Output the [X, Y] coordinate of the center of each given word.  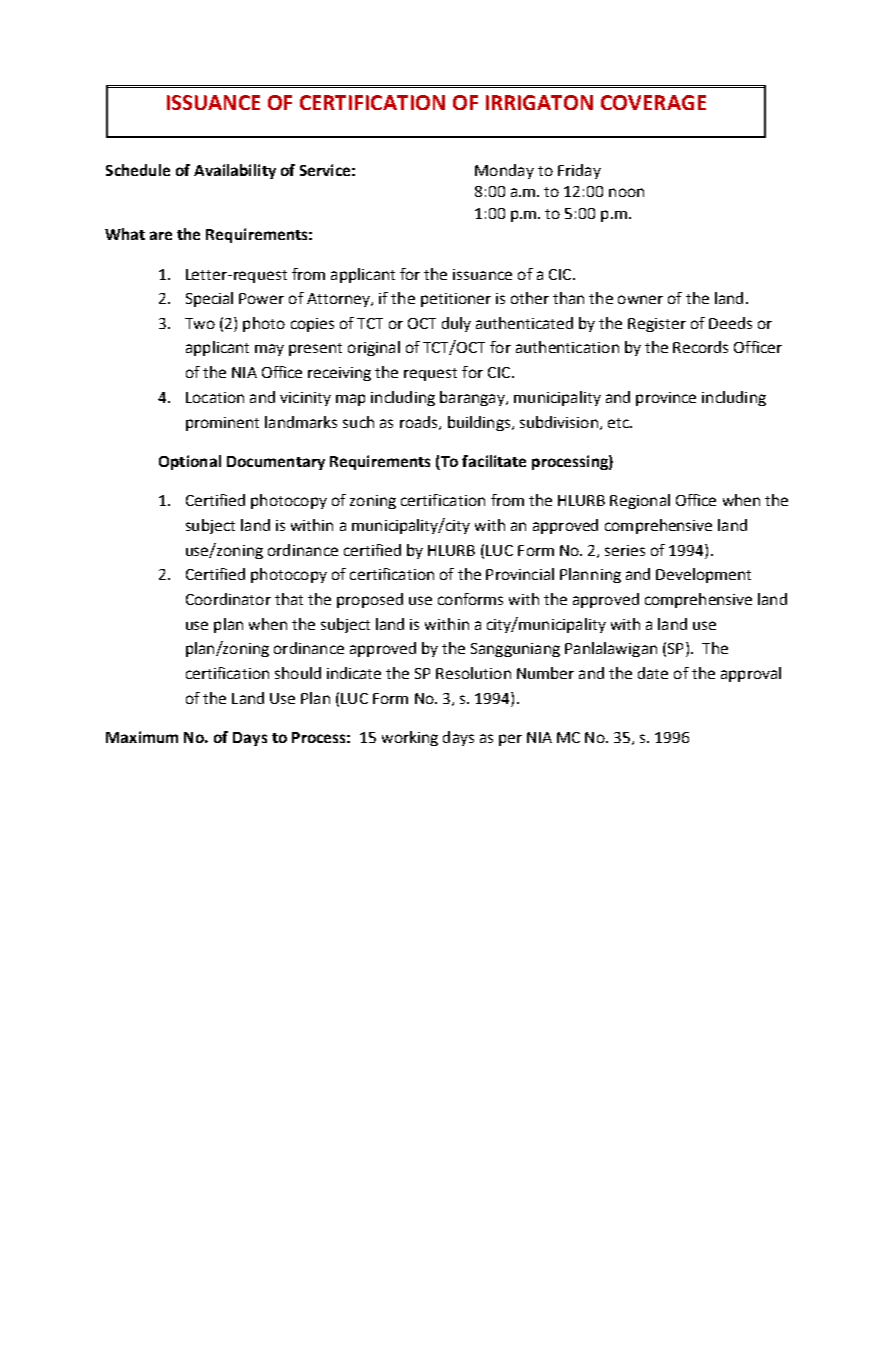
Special [209, 299]
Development [703, 575]
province [666, 399]
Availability [235, 171]
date [653, 673]
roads [420, 423]
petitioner [456, 300]
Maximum [142, 737]
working [410, 738]
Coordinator [228, 599]
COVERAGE [653, 102]
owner [640, 299]
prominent [222, 424]
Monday [504, 171]
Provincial [520, 574]
